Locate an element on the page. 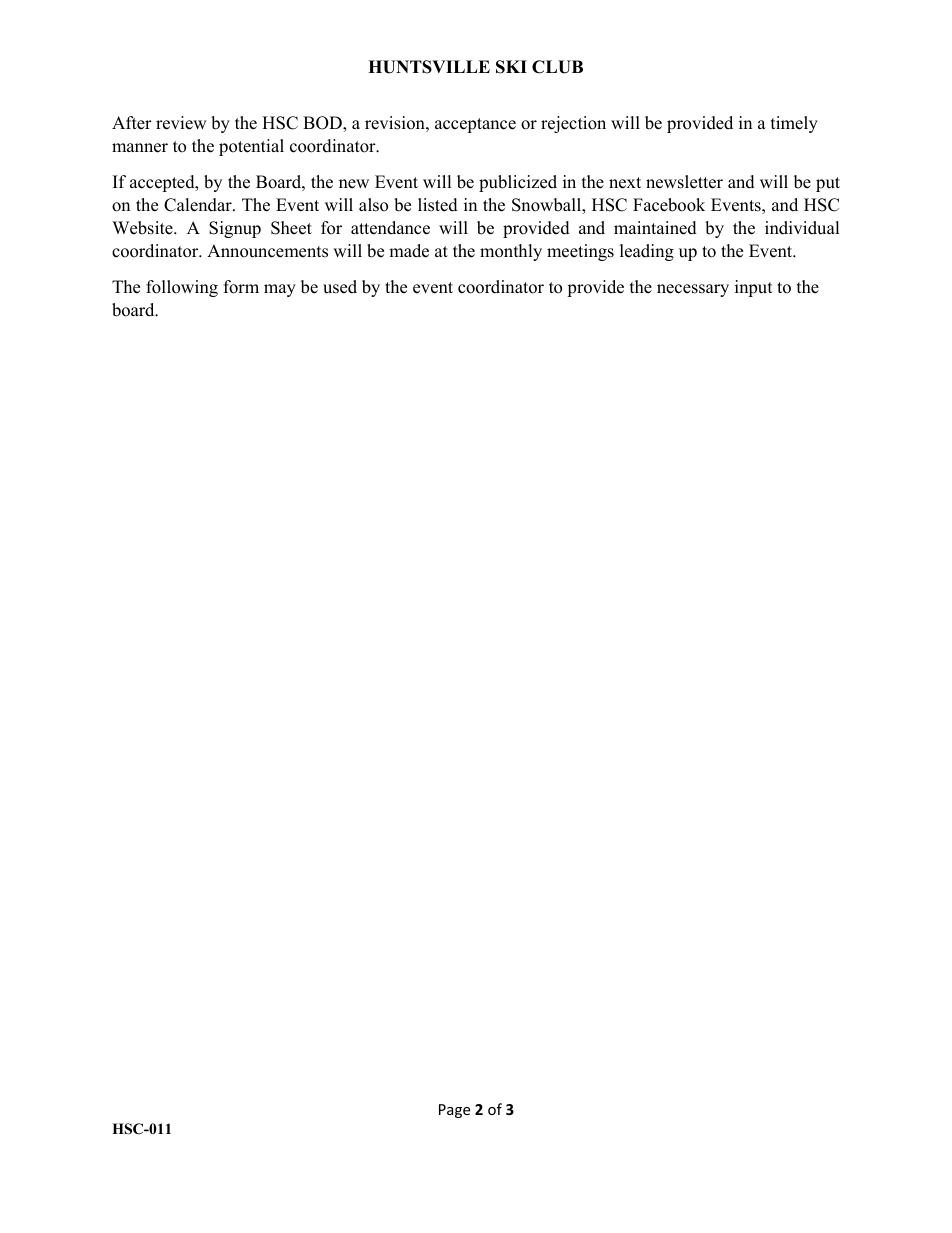 The height and width of the page is (1233, 952). used is located at coordinates (340, 287).
